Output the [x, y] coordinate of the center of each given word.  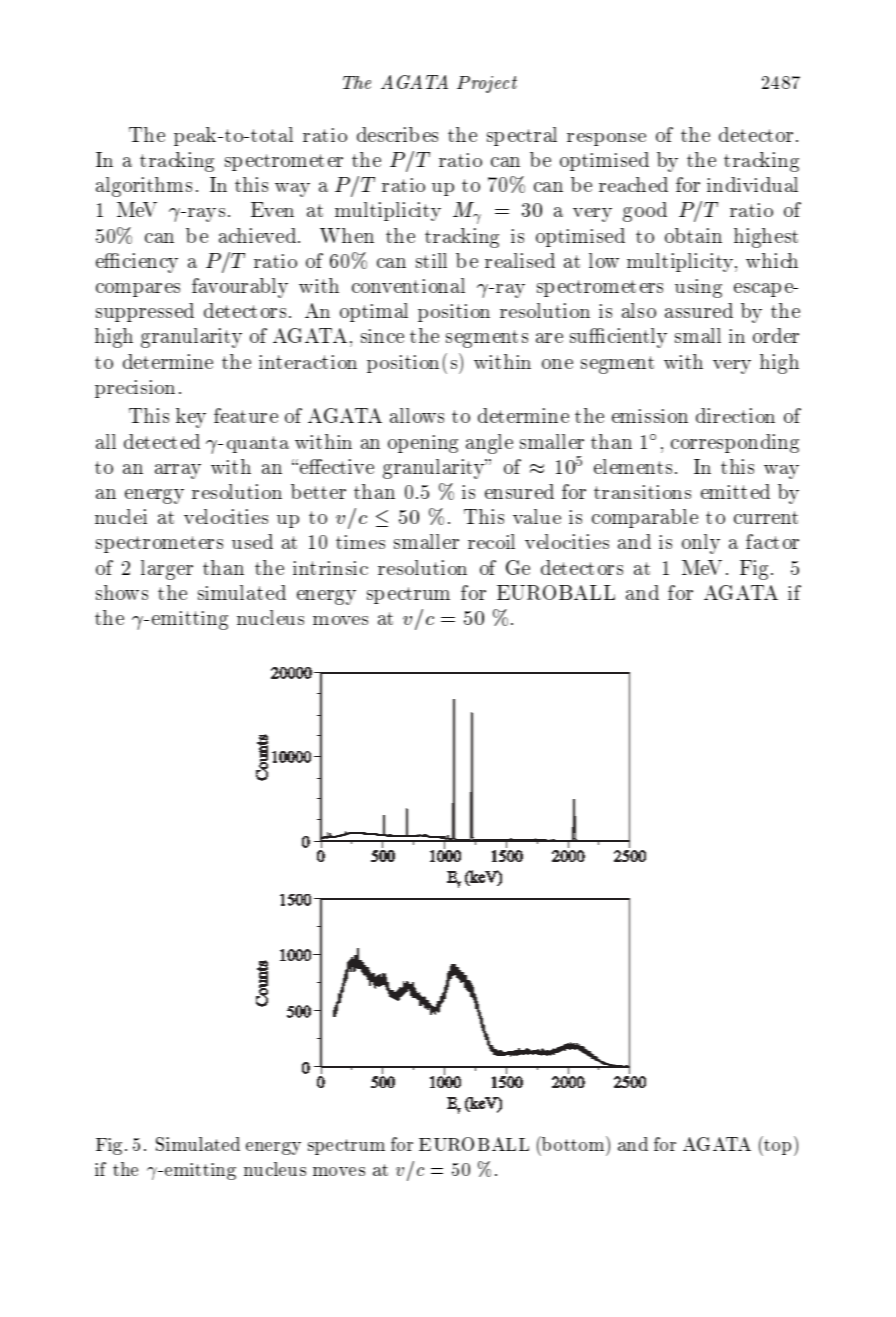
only [701, 544]
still [431, 260]
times [360, 542]
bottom [573, 1143]
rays [206, 215]
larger [167, 570]
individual [752, 184]
